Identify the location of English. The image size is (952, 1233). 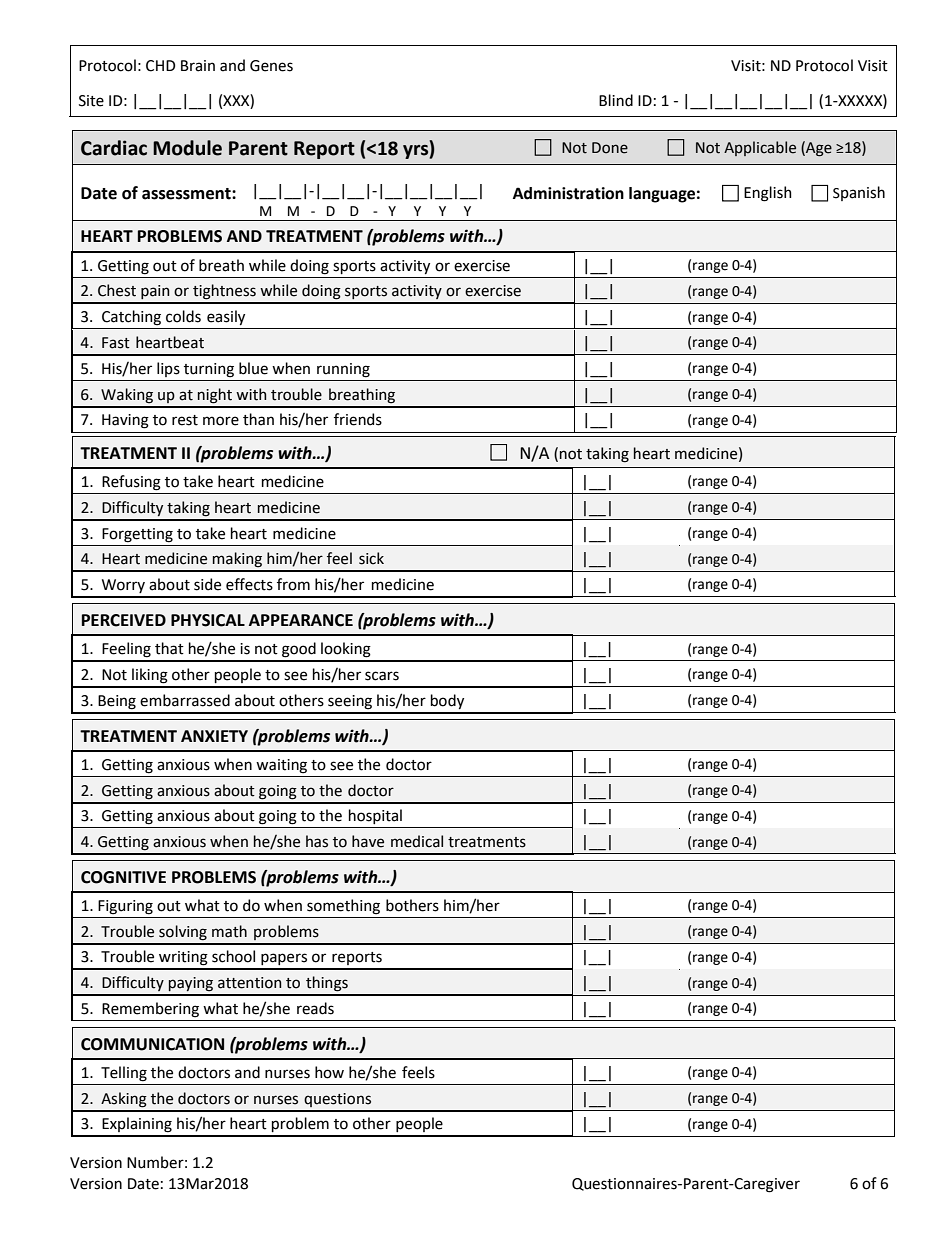
(768, 194).
